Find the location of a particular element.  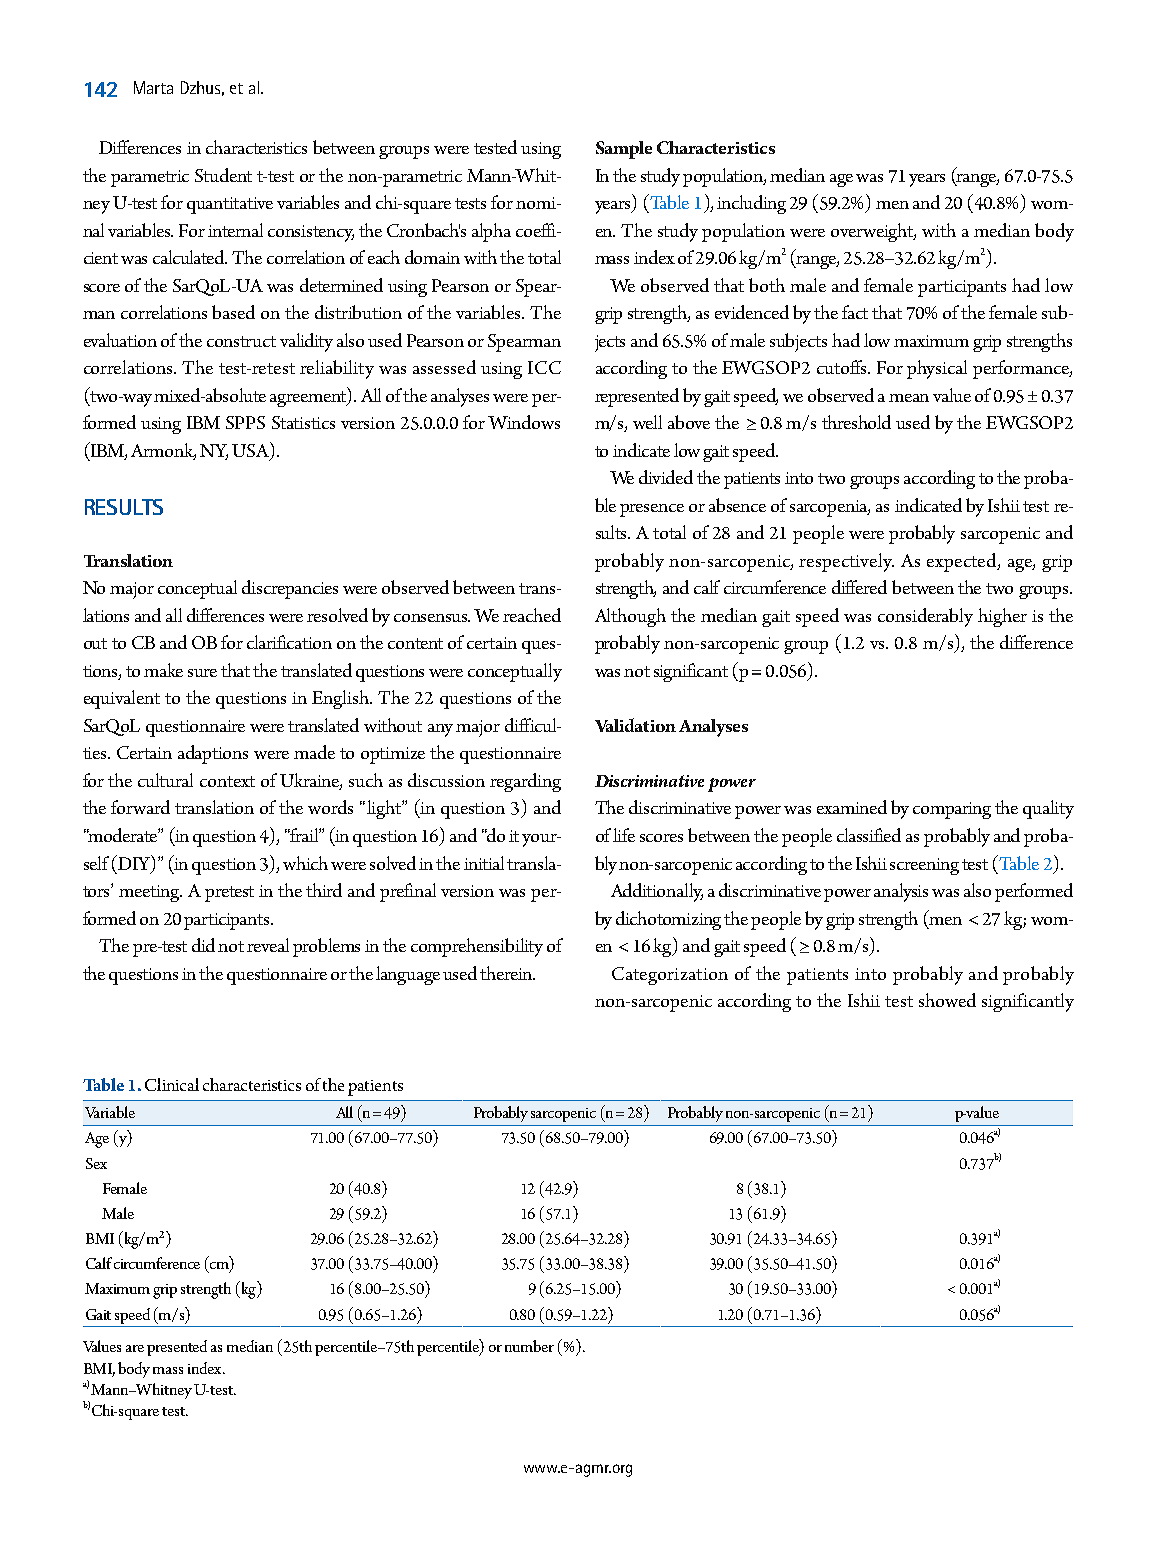

Sample is located at coordinates (624, 150).
